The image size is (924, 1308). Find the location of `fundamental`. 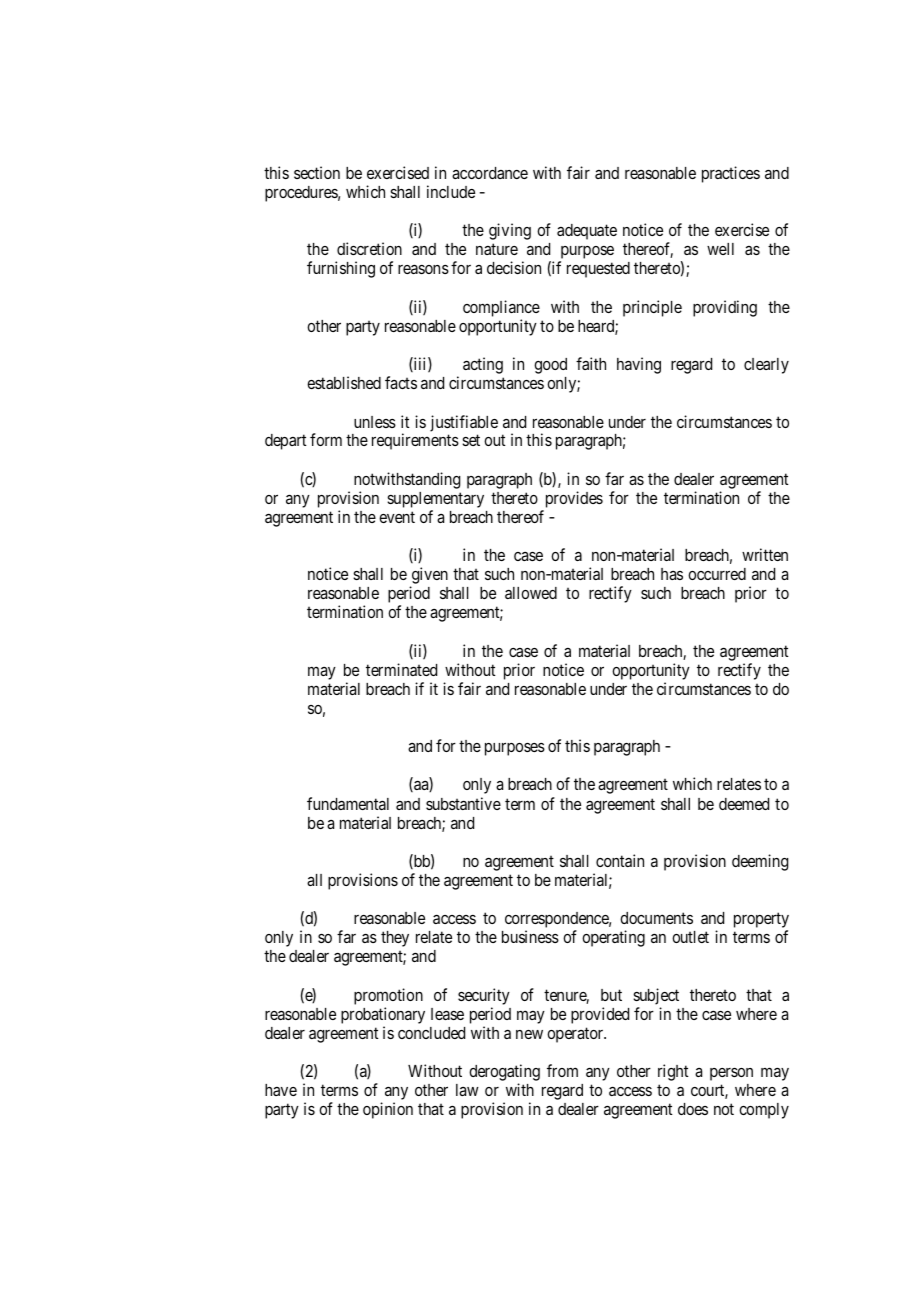

fundamental is located at coordinates (348, 803).
